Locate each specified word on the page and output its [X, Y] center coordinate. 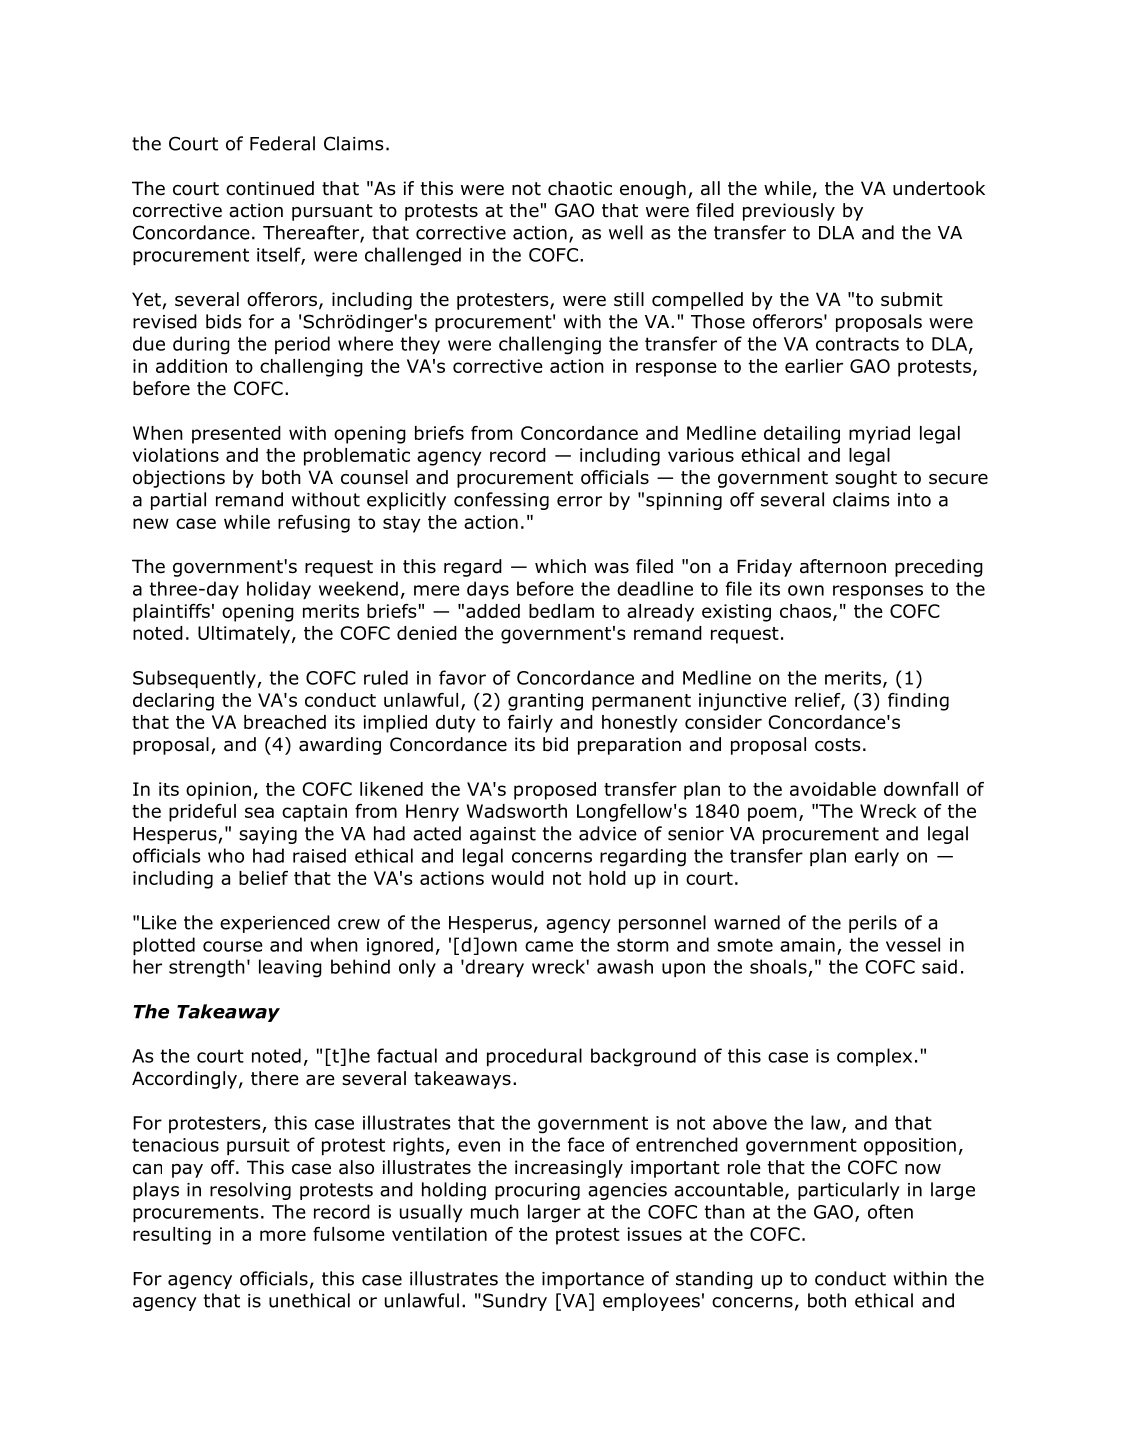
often [890, 1211]
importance [593, 1280]
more [283, 1235]
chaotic [580, 188]
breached [285, 722]
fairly [530, 724]
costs [838, 745]
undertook [939, 188]
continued [270, 188]
